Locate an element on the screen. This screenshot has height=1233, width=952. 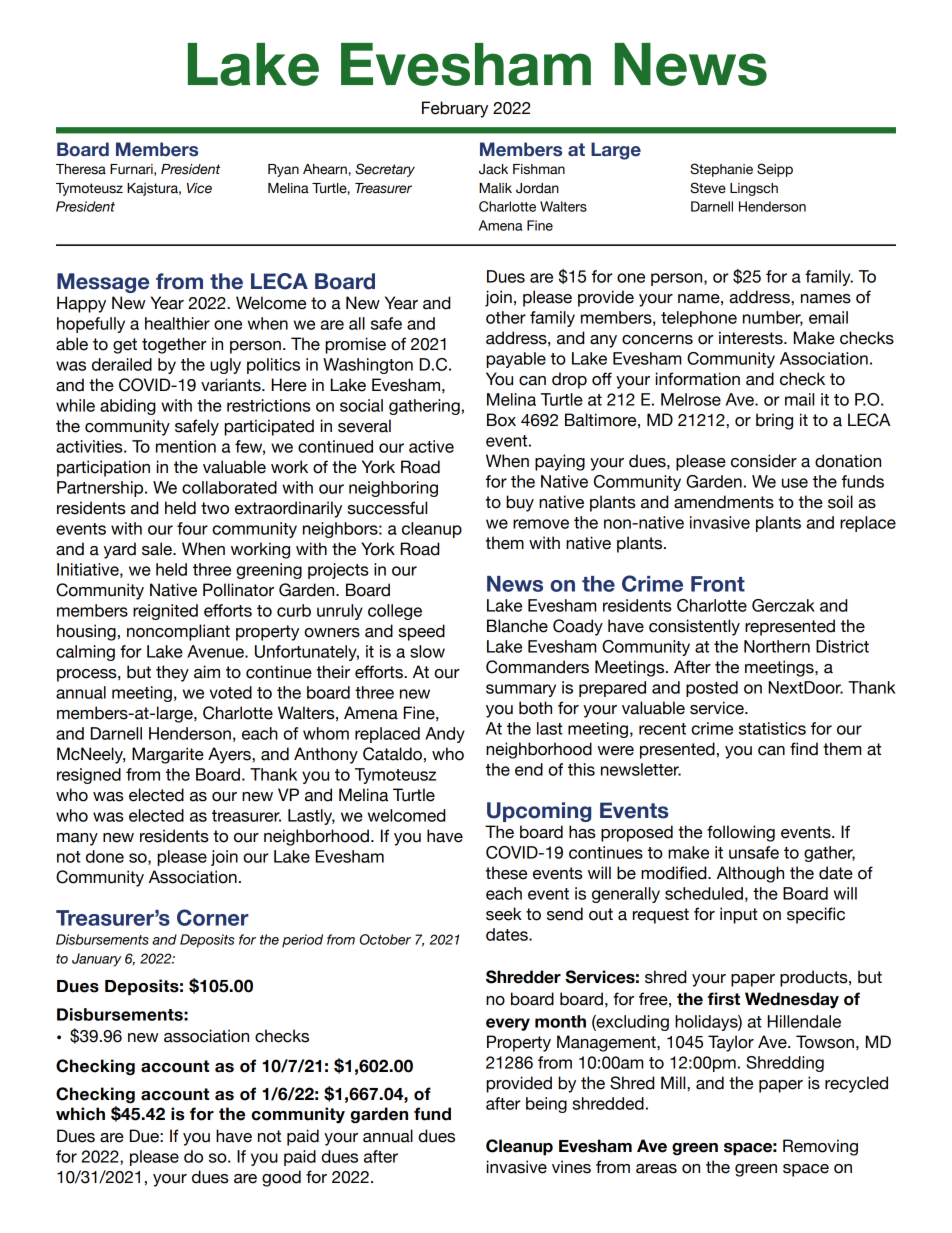
Stephanie is located at coordinates (721, 170).
